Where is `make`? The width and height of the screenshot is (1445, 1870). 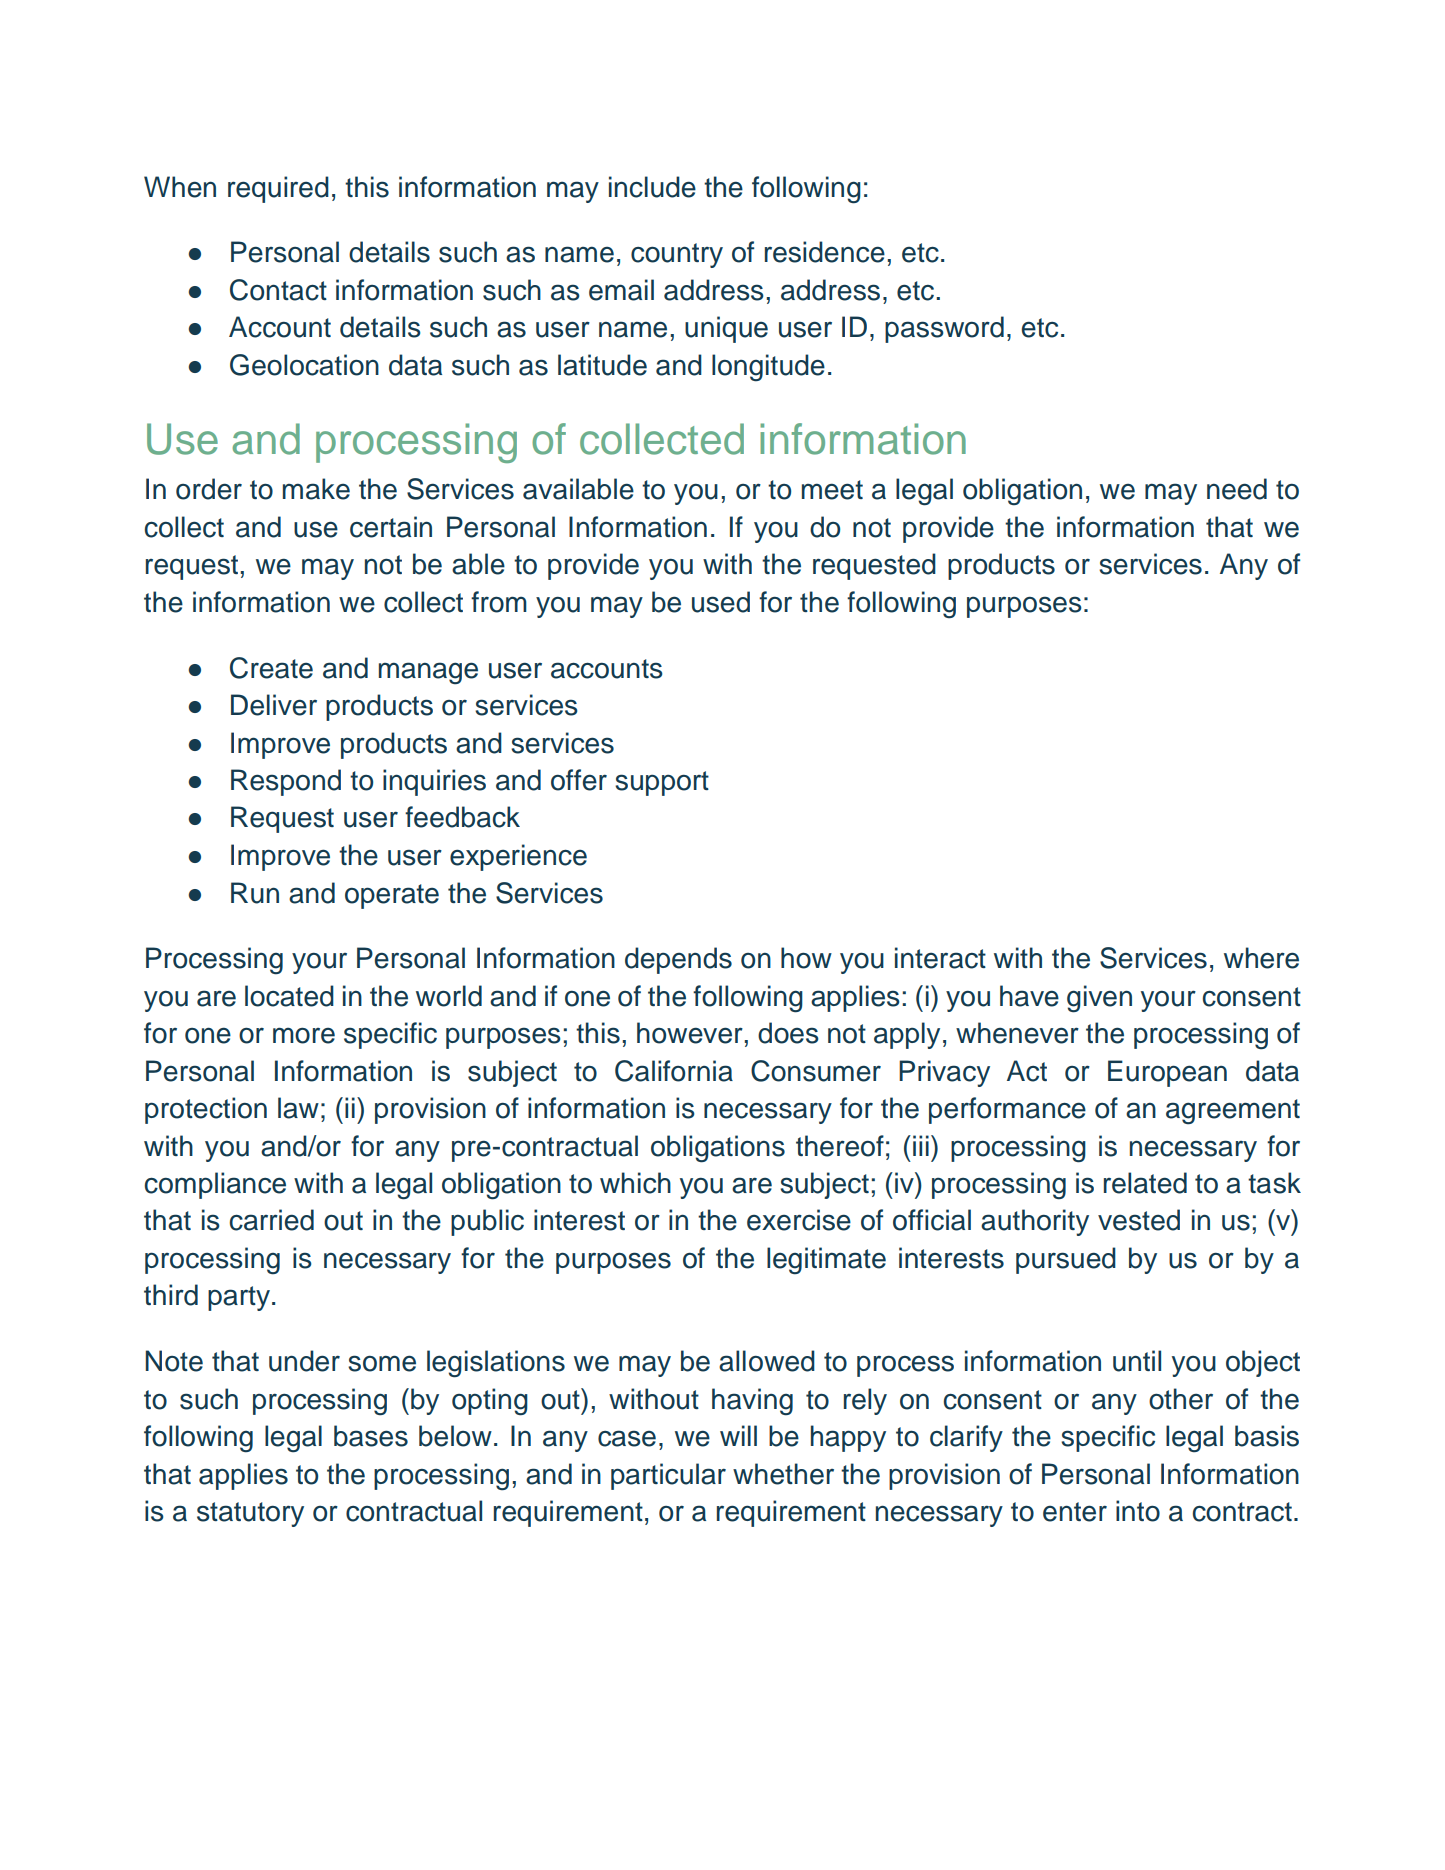 make is located at coordinates (316, 489).
